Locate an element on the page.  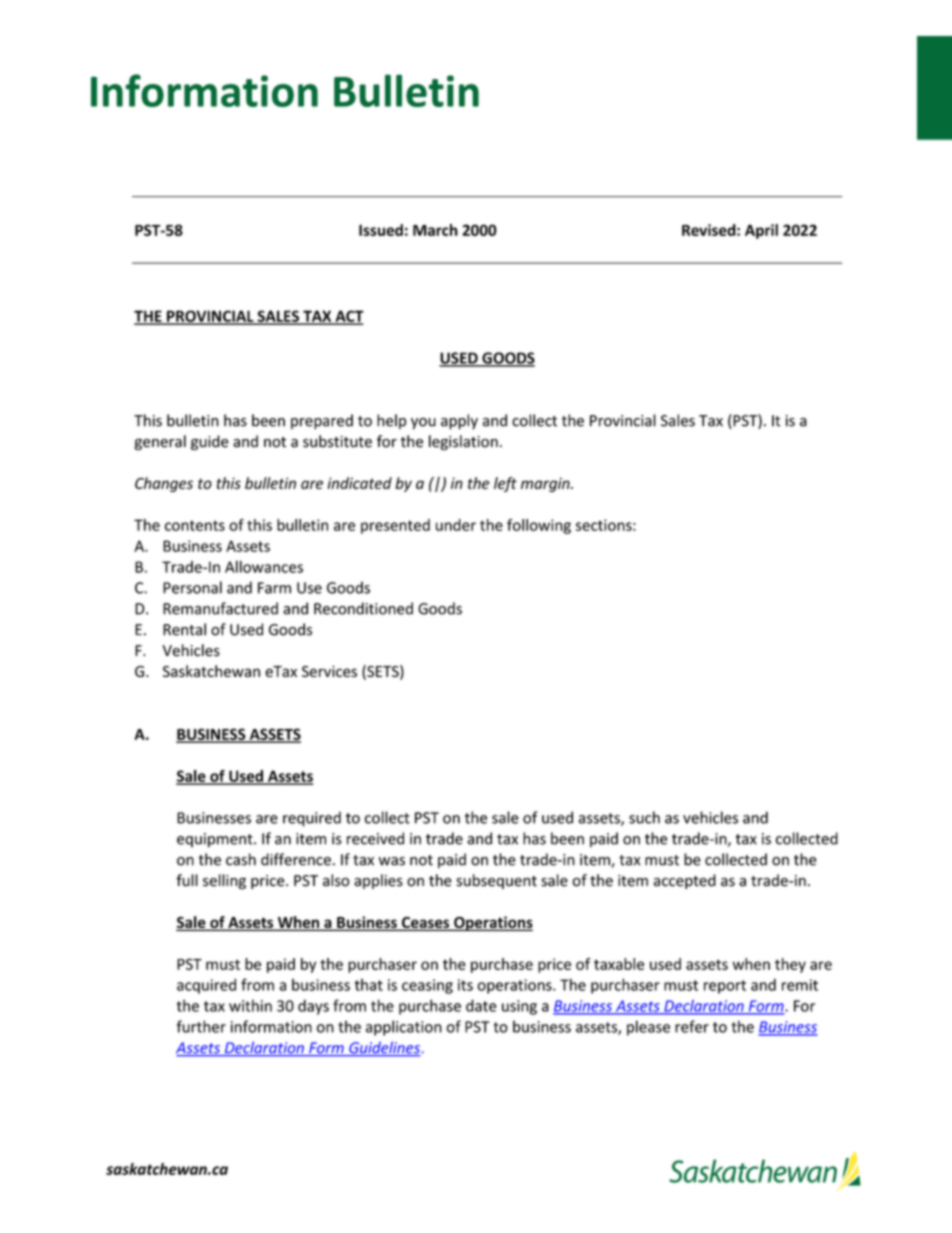
Reconditioned is located at coordinates (363, 608).
